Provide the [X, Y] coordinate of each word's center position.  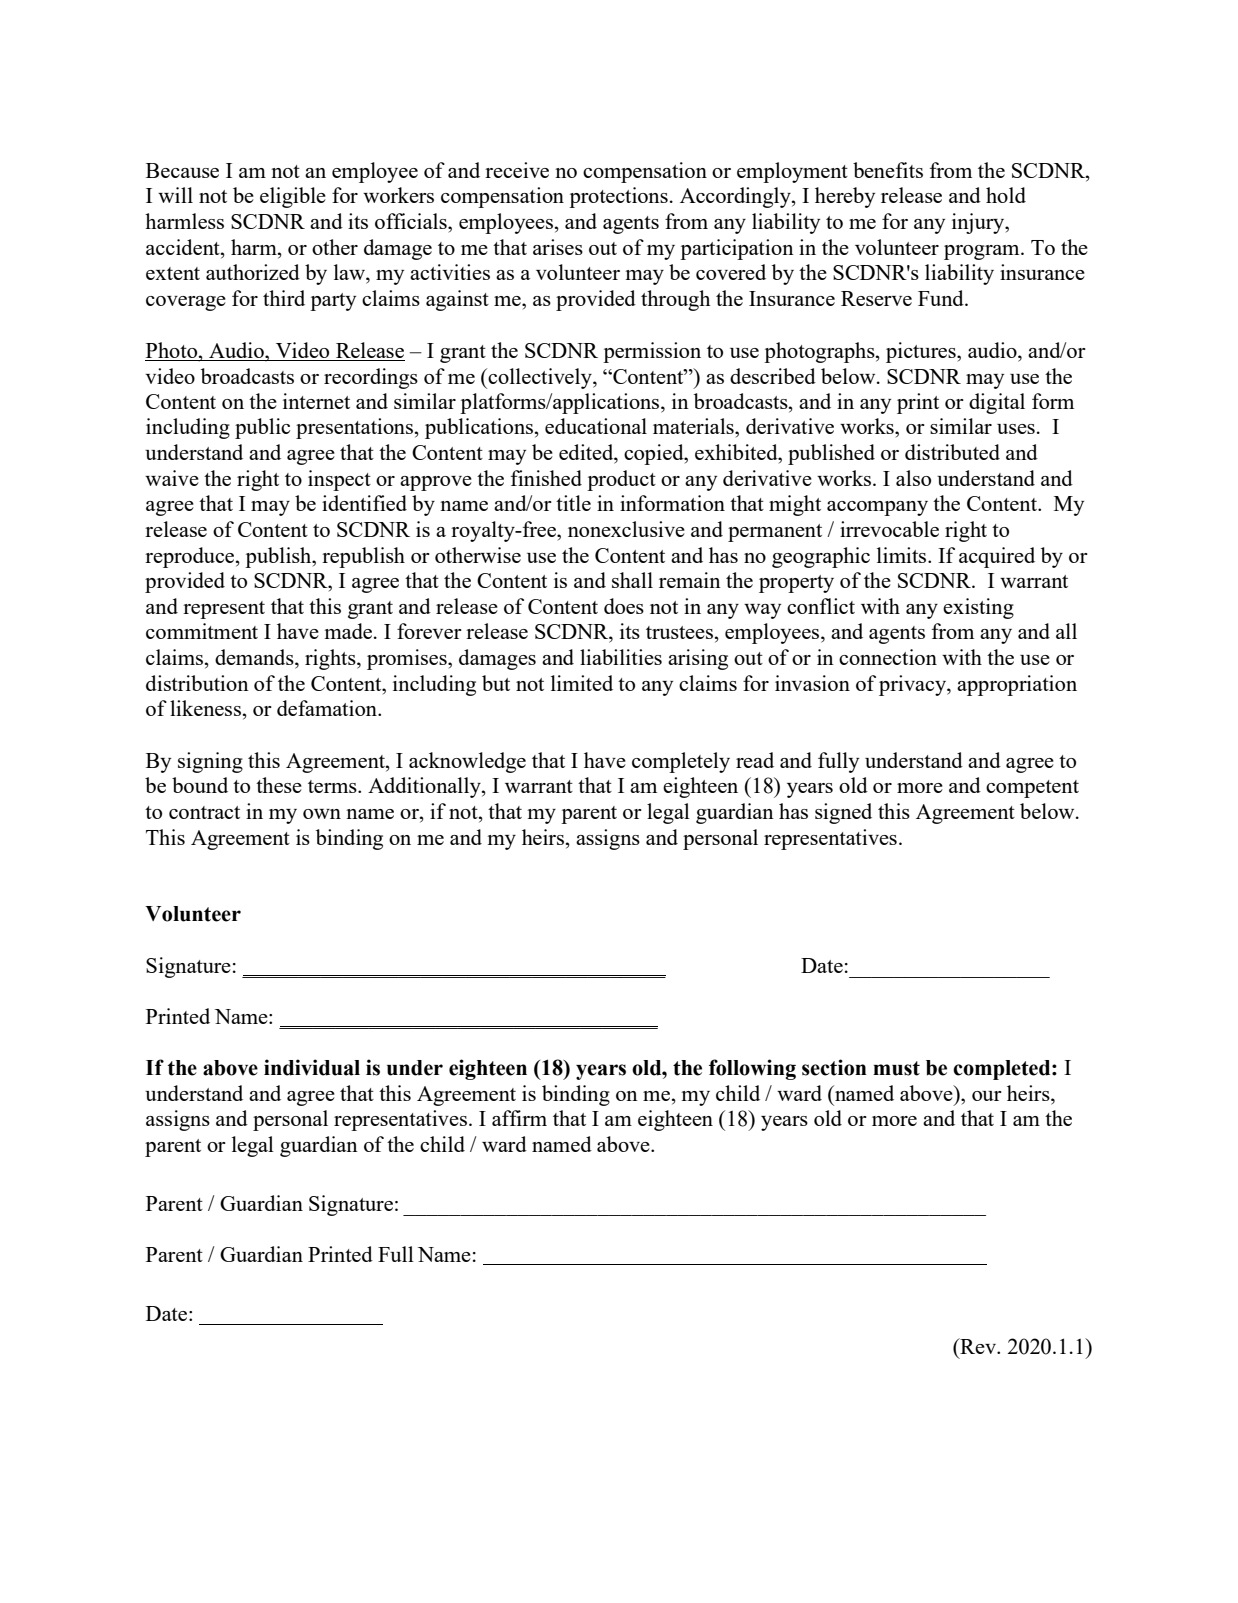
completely [681, 762]
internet [316, 401]
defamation [328, 708]
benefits [888, 170]
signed [843, 813]
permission [652, 352]
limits [903, 555]
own [322, 814]
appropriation [1017, 685]
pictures [922, 352]
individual [312, 1067]
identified [364, 503]
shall [632, 580]
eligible [293, 197]
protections [618, 197]
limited [582, 683]
